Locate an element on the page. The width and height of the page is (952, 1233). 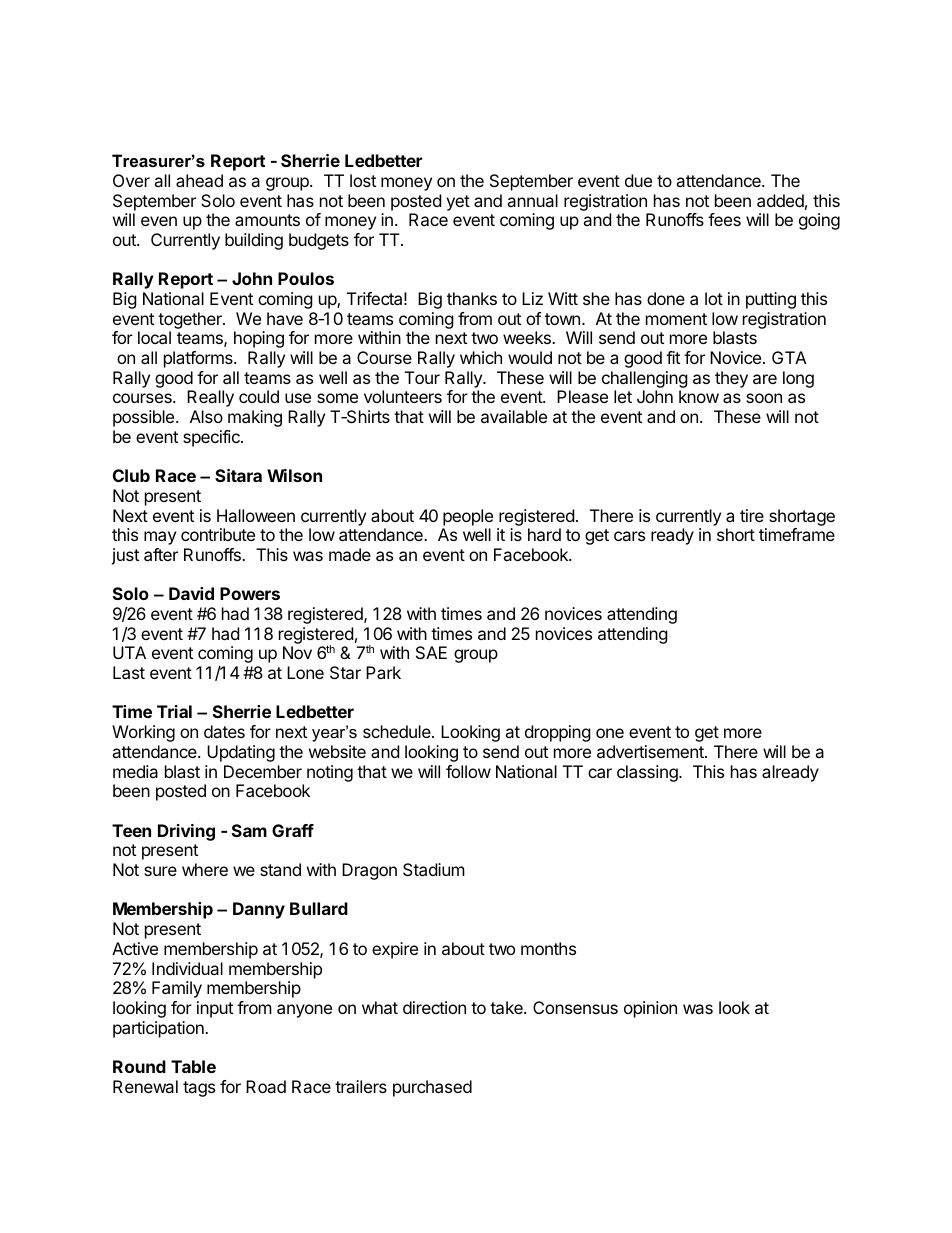
soon is located at coordinates (764, 398).
